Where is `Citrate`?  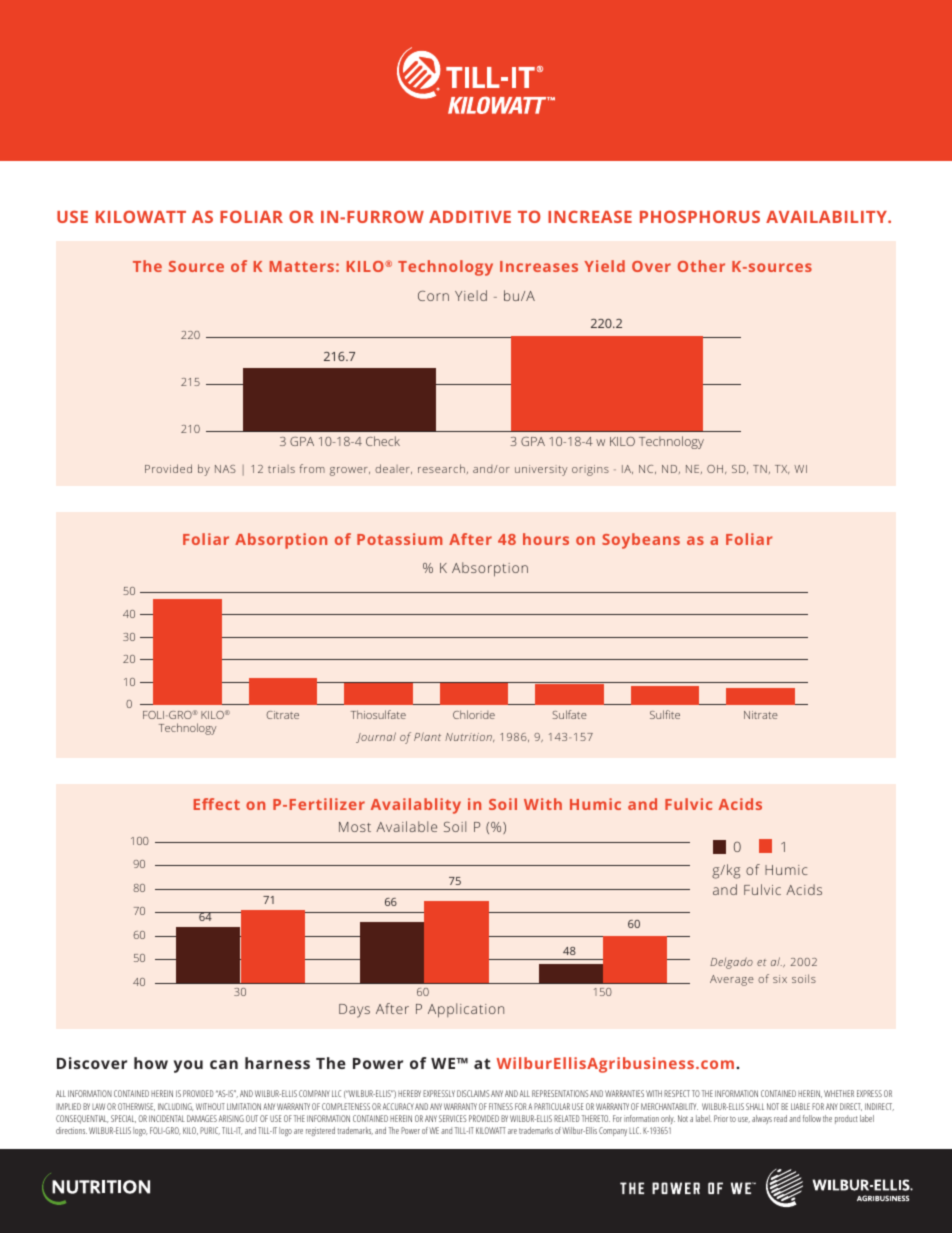 Citrate is located at coordinates (282, 715).
